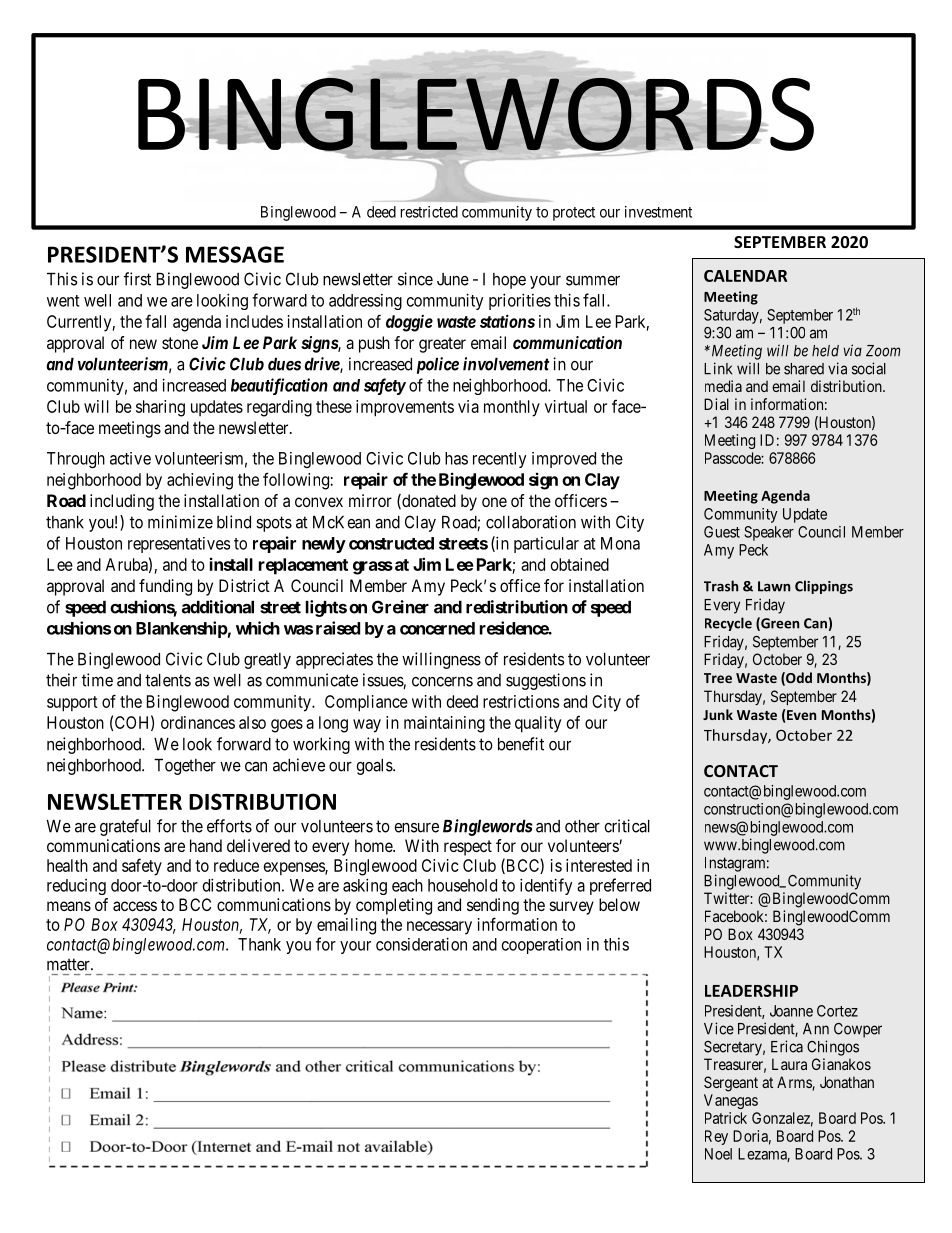  I want to click on respect, so click(468, 848).
